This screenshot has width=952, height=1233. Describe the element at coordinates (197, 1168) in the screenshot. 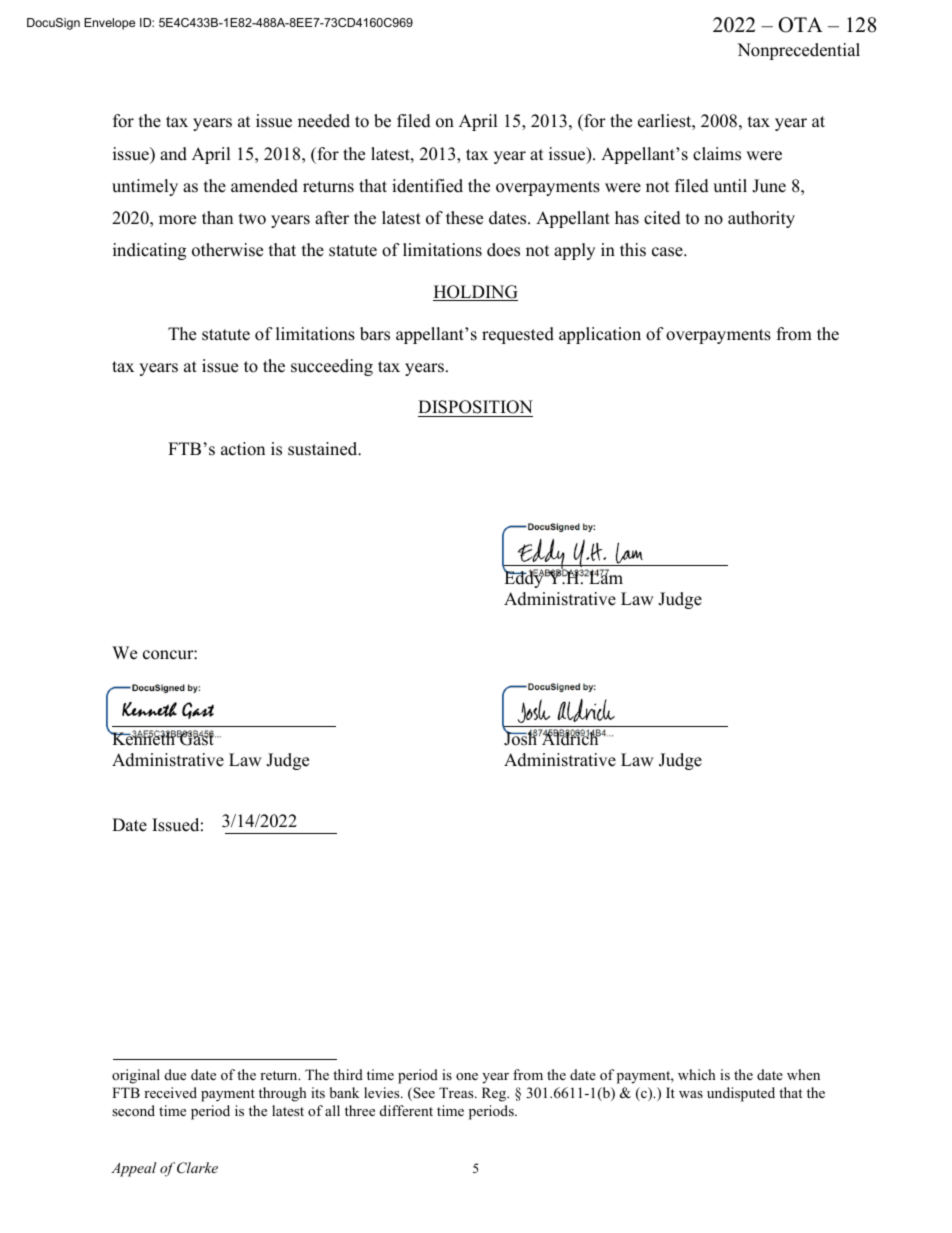

I see `Clarke` at that location.
